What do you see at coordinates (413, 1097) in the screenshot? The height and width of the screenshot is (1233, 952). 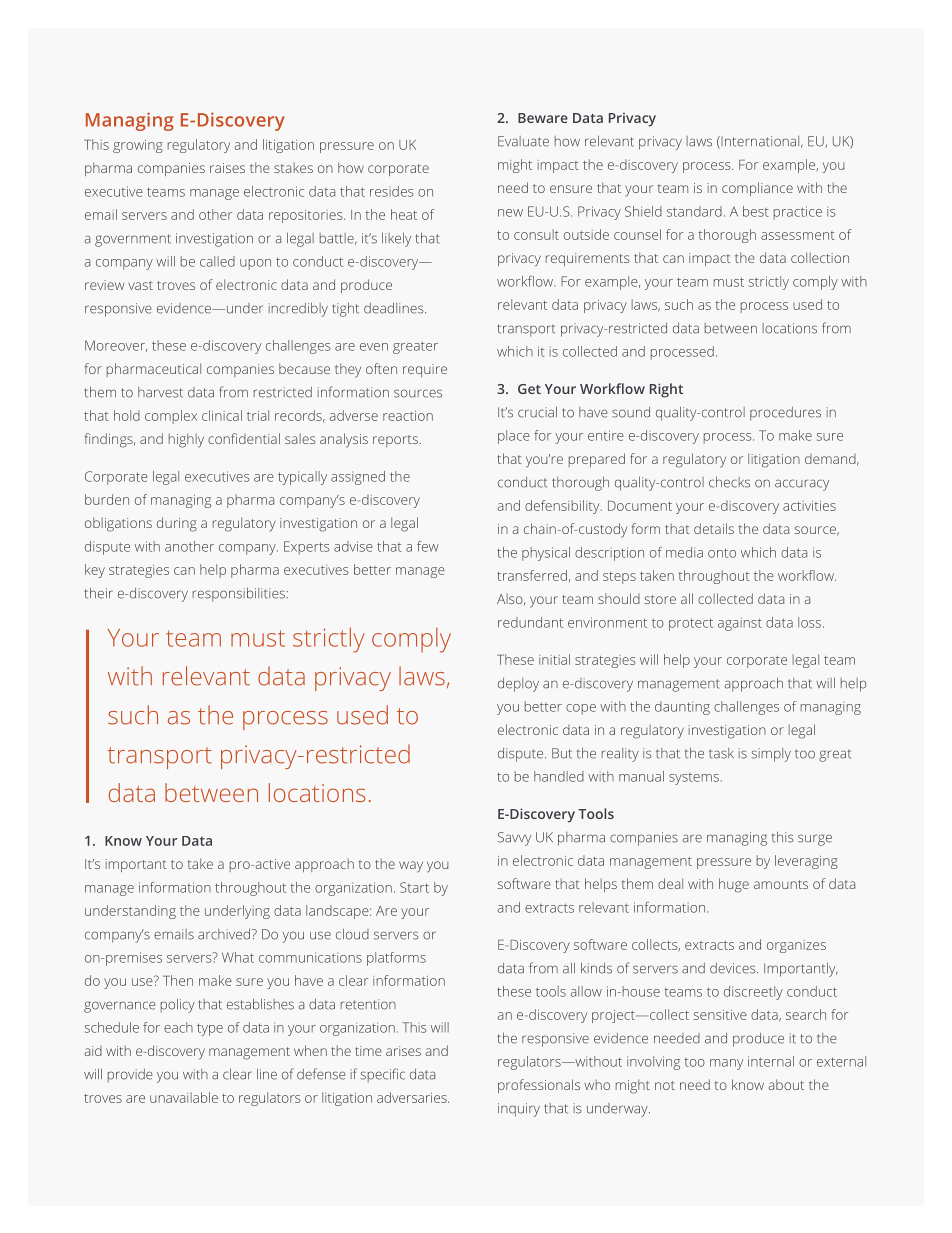 I see `adversaries` at bounding box center [413, 1097].
